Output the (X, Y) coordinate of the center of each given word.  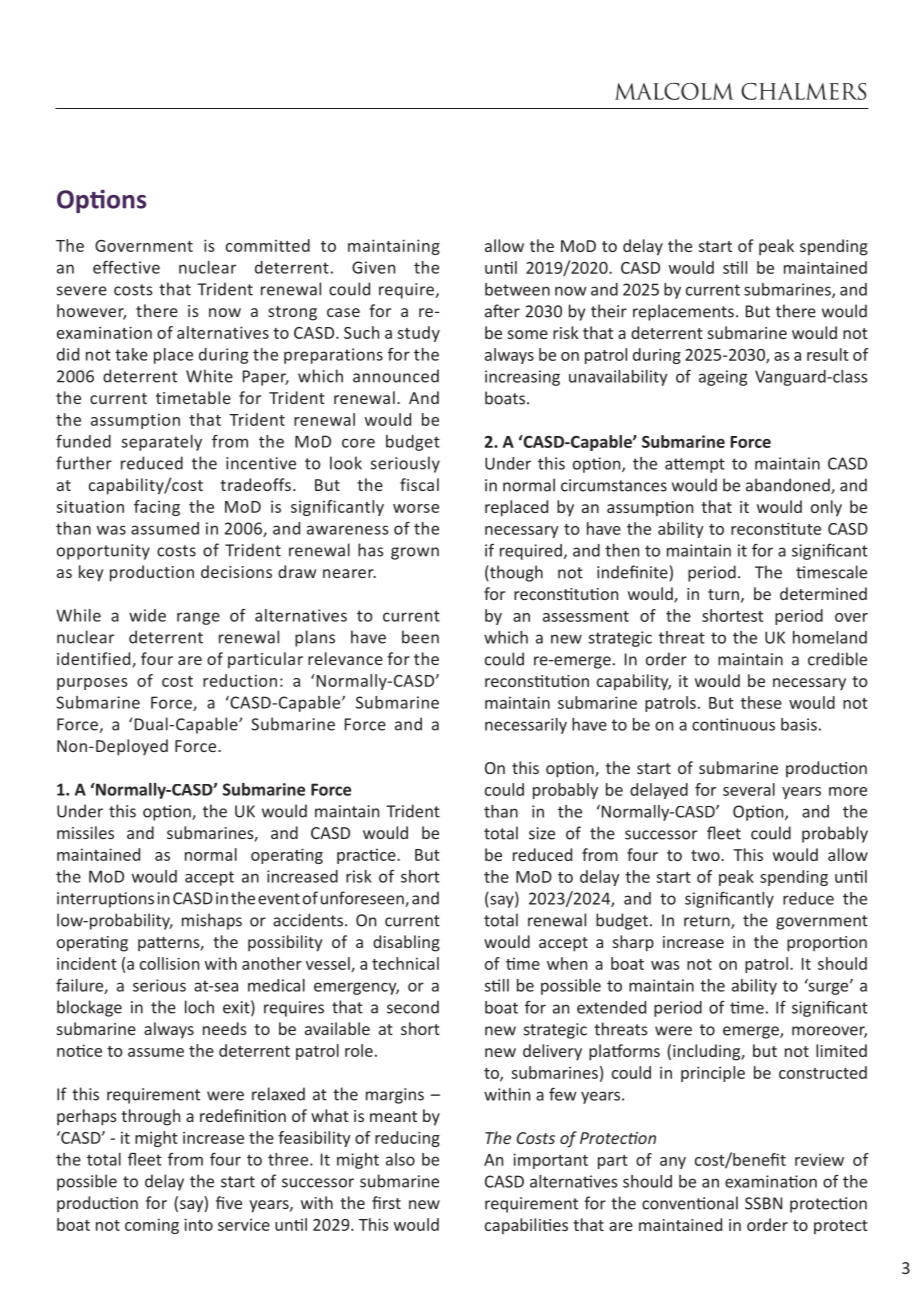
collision (169, 963)
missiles (85, 832)
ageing (723, 378)
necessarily (526, 726)
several (749, 789)
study (418, 334)
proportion (827, 944)
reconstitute (776, 528)
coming (152, 1226)
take (131, 354)
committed (268, 245)
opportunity (103, 552)
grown (415, 553)
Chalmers (803, 91)
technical (405, 963)
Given (373, 267)
